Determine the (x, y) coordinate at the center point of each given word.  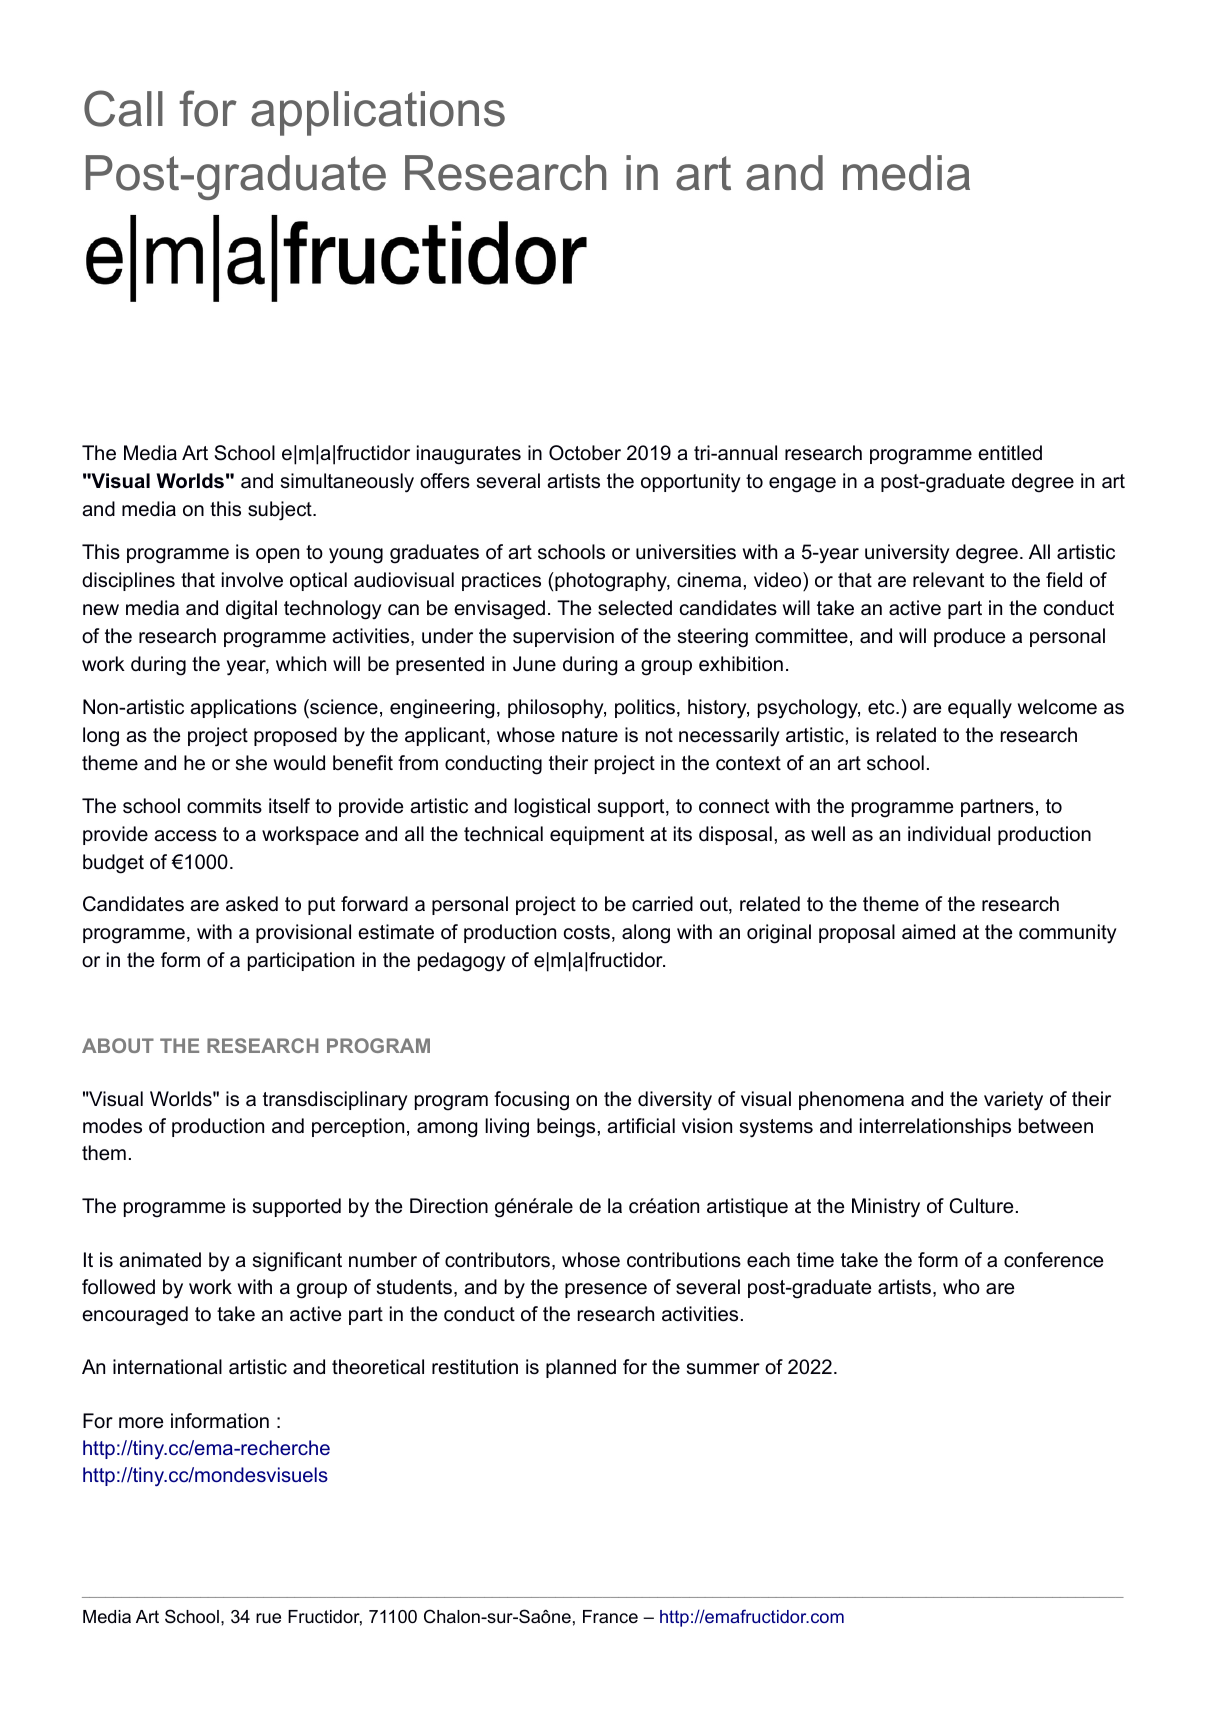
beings (566, 1128)
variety (1013, 1101)
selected (635, 608)
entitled (1010, 453)
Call (123, 108)
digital (251, 610)
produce (969, 637)
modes (112, 1126)
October (585, 453)
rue (268, 1618)
